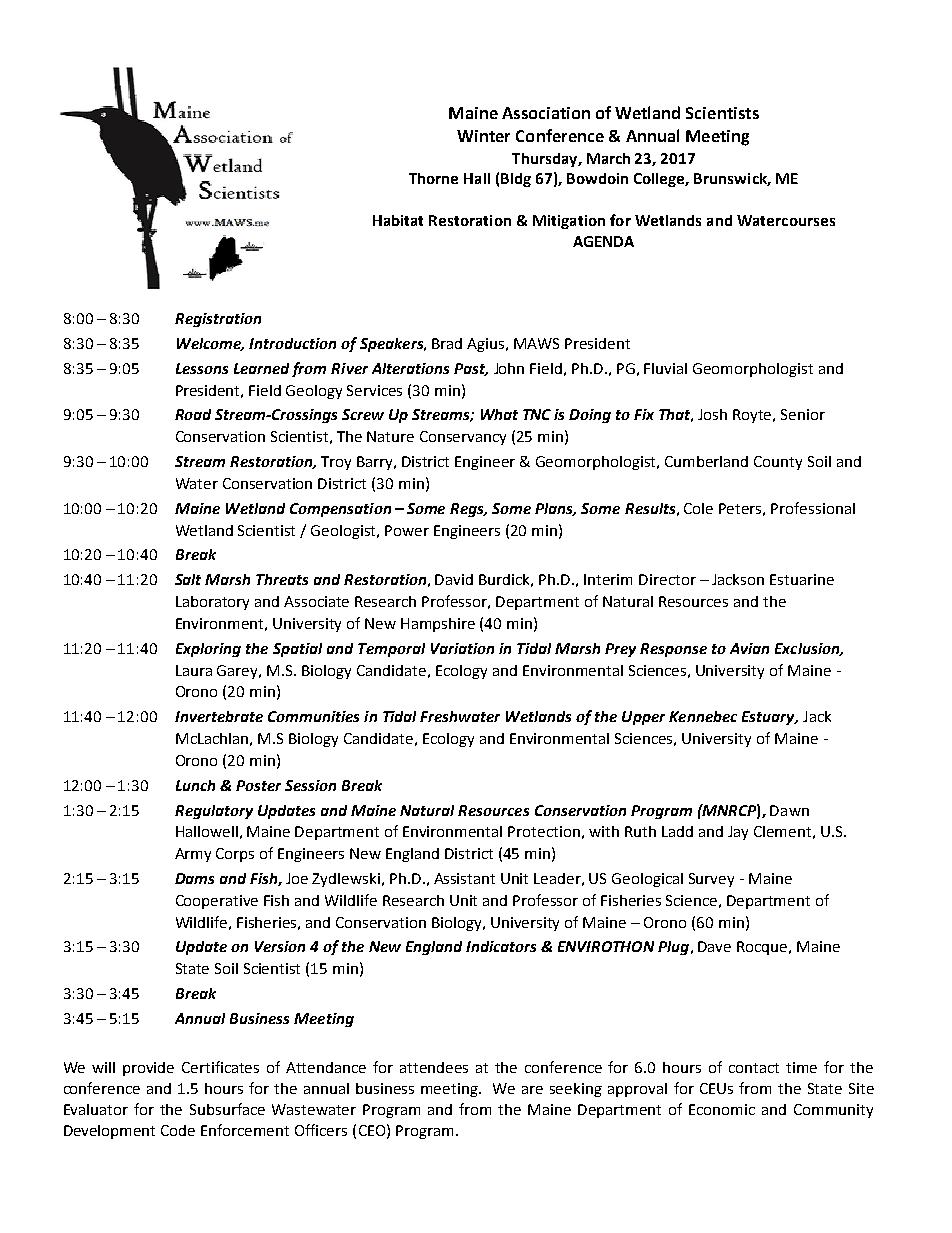 The height and width of the document is (1233, 952). Describe the element at coordinates (608, 158) in the document. I see `March` at that location.
